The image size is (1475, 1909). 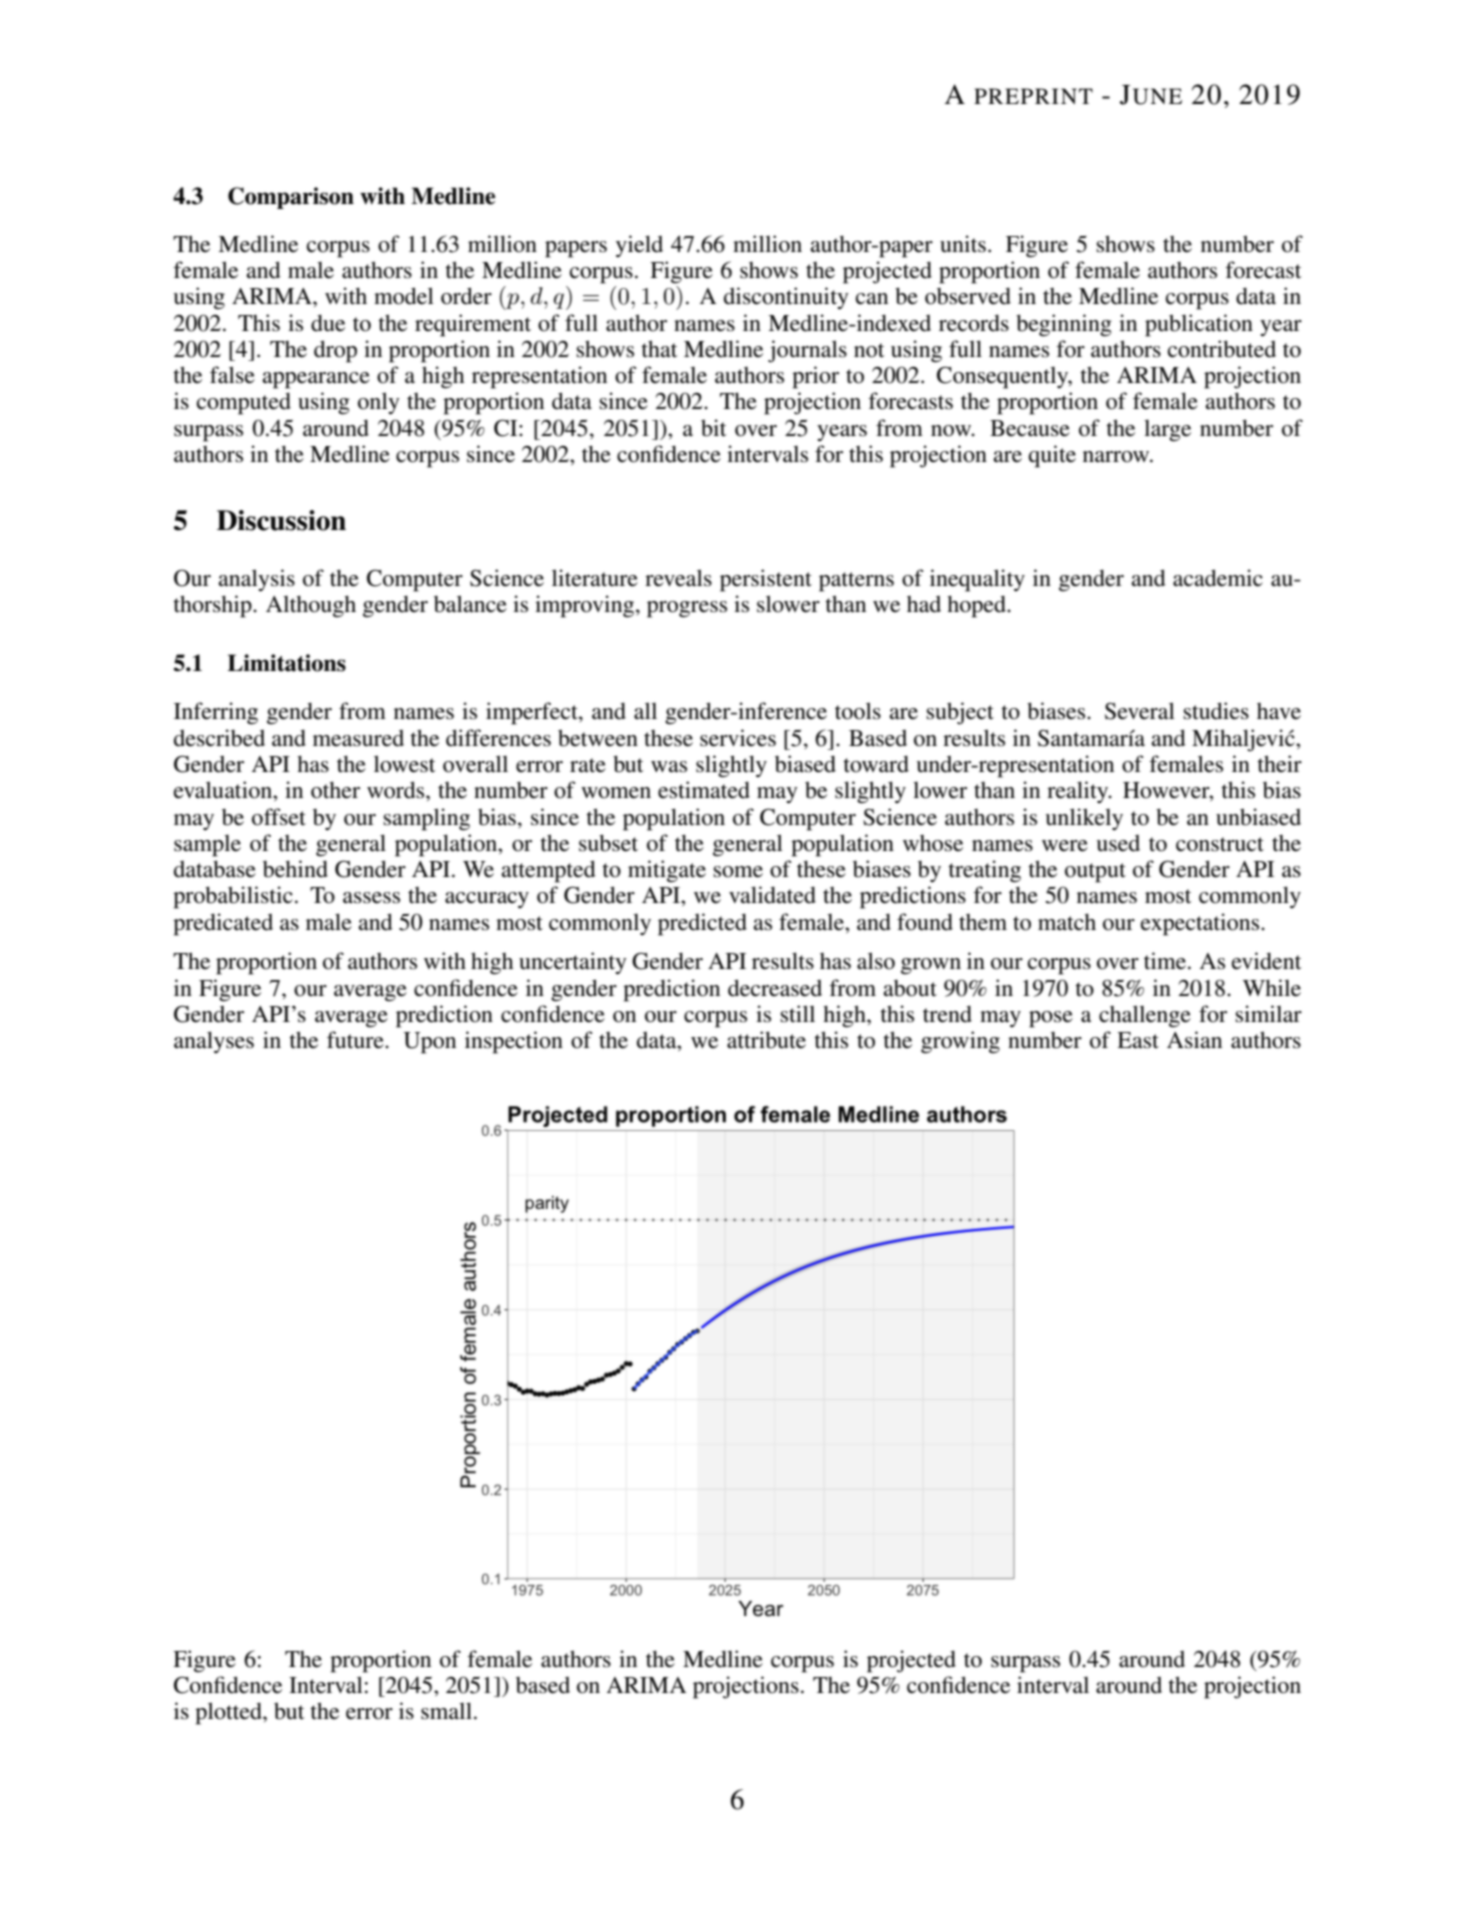 What do you see at coordinates (1201, 924) in the document?
I see `expectations` at bounding box center [1201, 924].
